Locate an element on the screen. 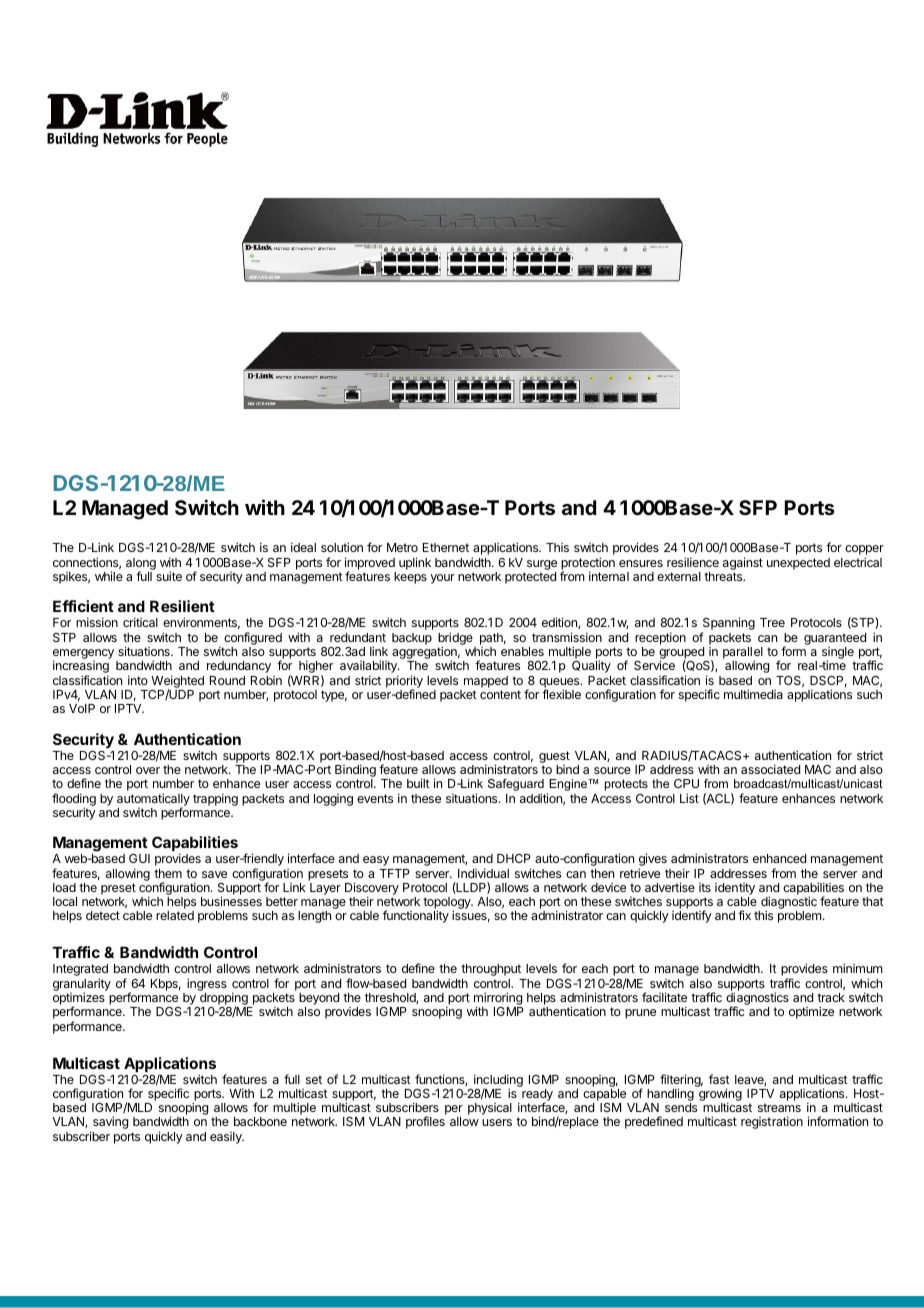 This screenshot has width=924, height=1308. DHCP is located at coordinates (514, 858).
